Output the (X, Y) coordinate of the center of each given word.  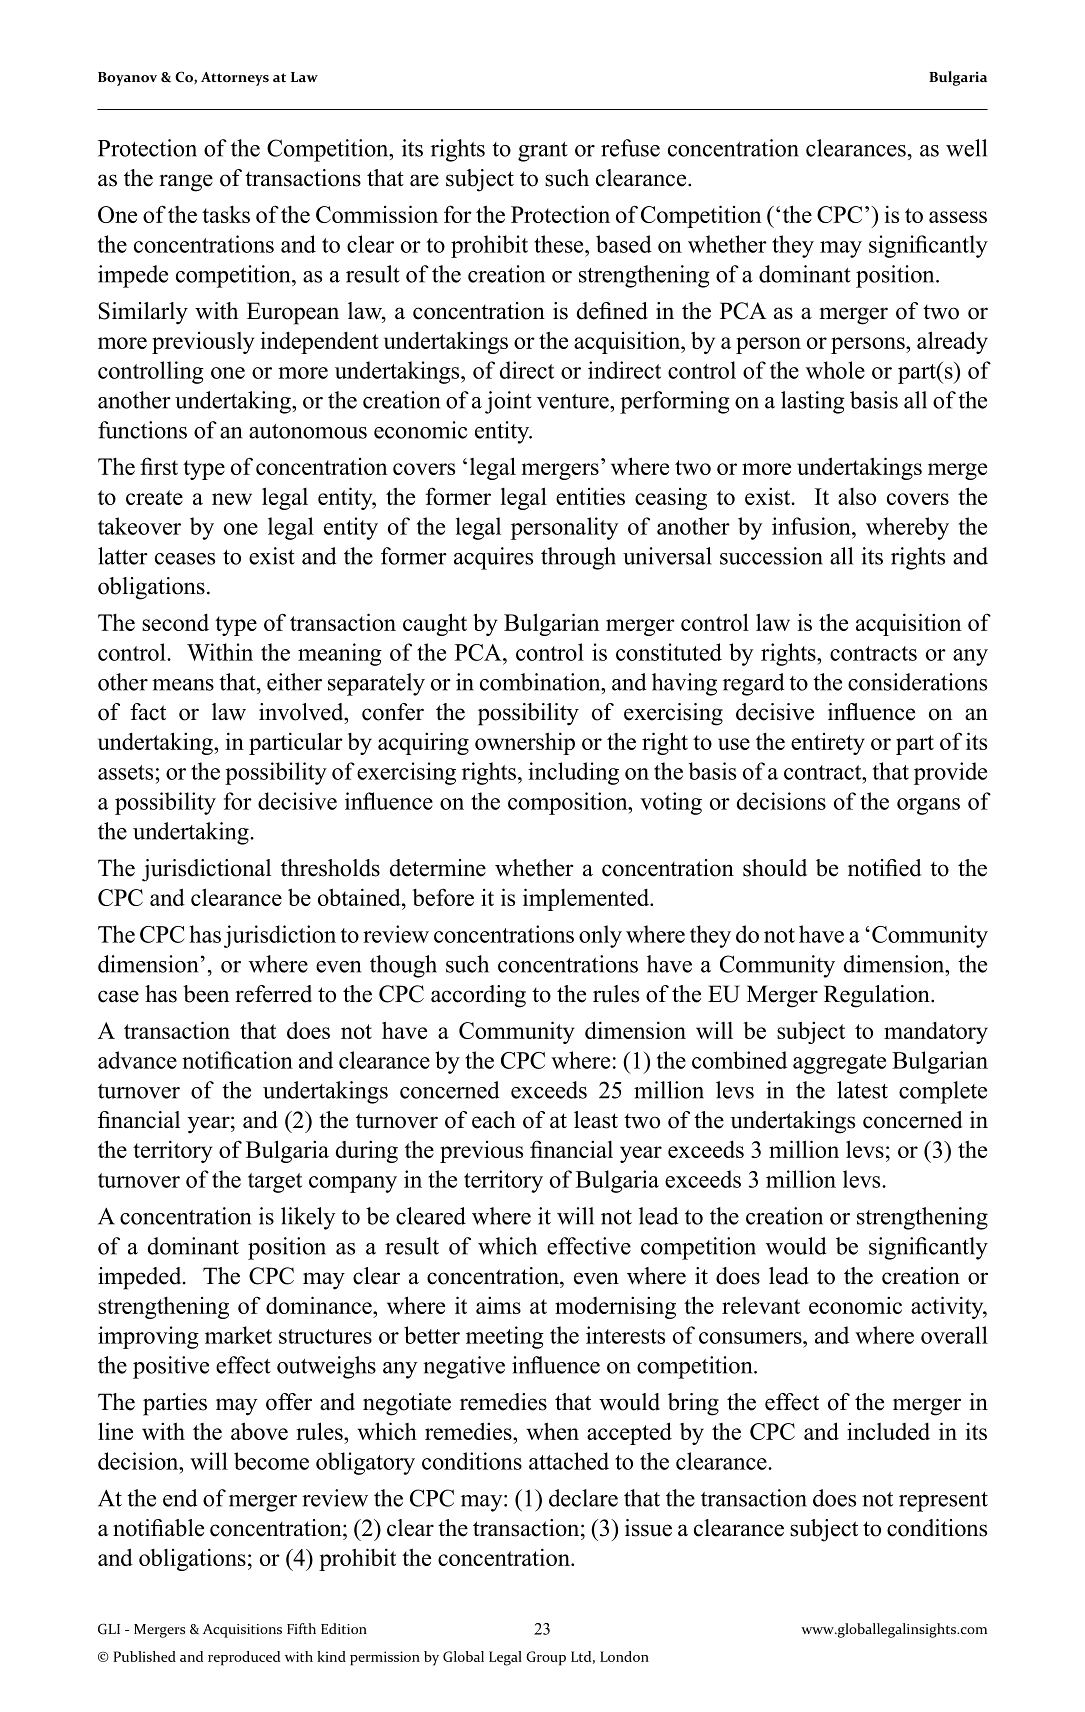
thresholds (330, 868)
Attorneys (235, 79)
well (966, 148)
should (775, 868)
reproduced (244, 1658)
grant (543, 152)
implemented (587, 899)
